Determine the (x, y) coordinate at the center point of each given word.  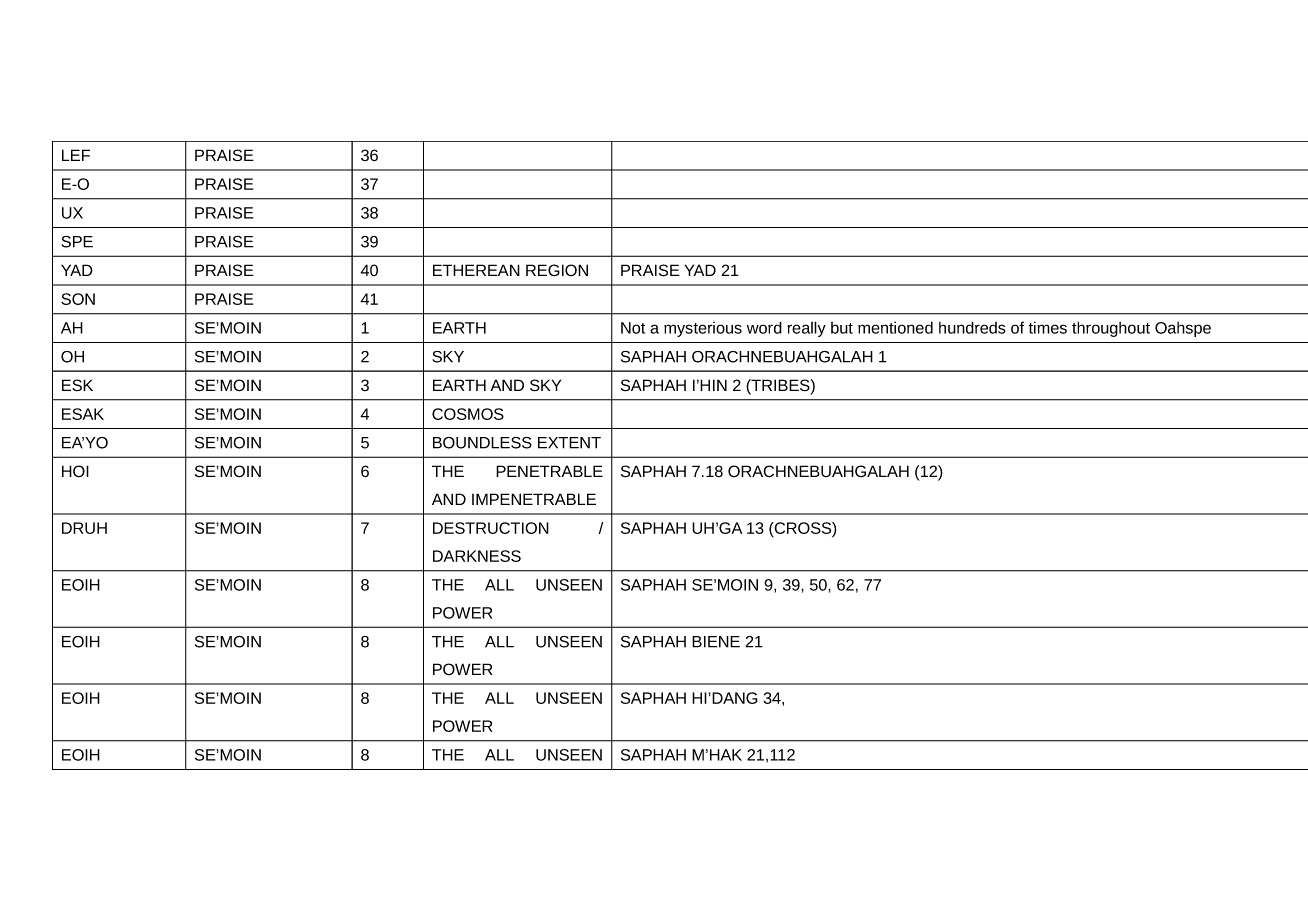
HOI (75, 471)
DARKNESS (477, 556)
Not (633, 328)
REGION (557, 270)
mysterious (703, 329)
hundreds (972, 327)
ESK (77, 385)
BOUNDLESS (482, 443)
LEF (76, 155)
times (1047, 327)
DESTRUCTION (491, 528)
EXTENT (569, 443)
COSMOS (468, 414)
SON (78, 299)
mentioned (895, 327)
